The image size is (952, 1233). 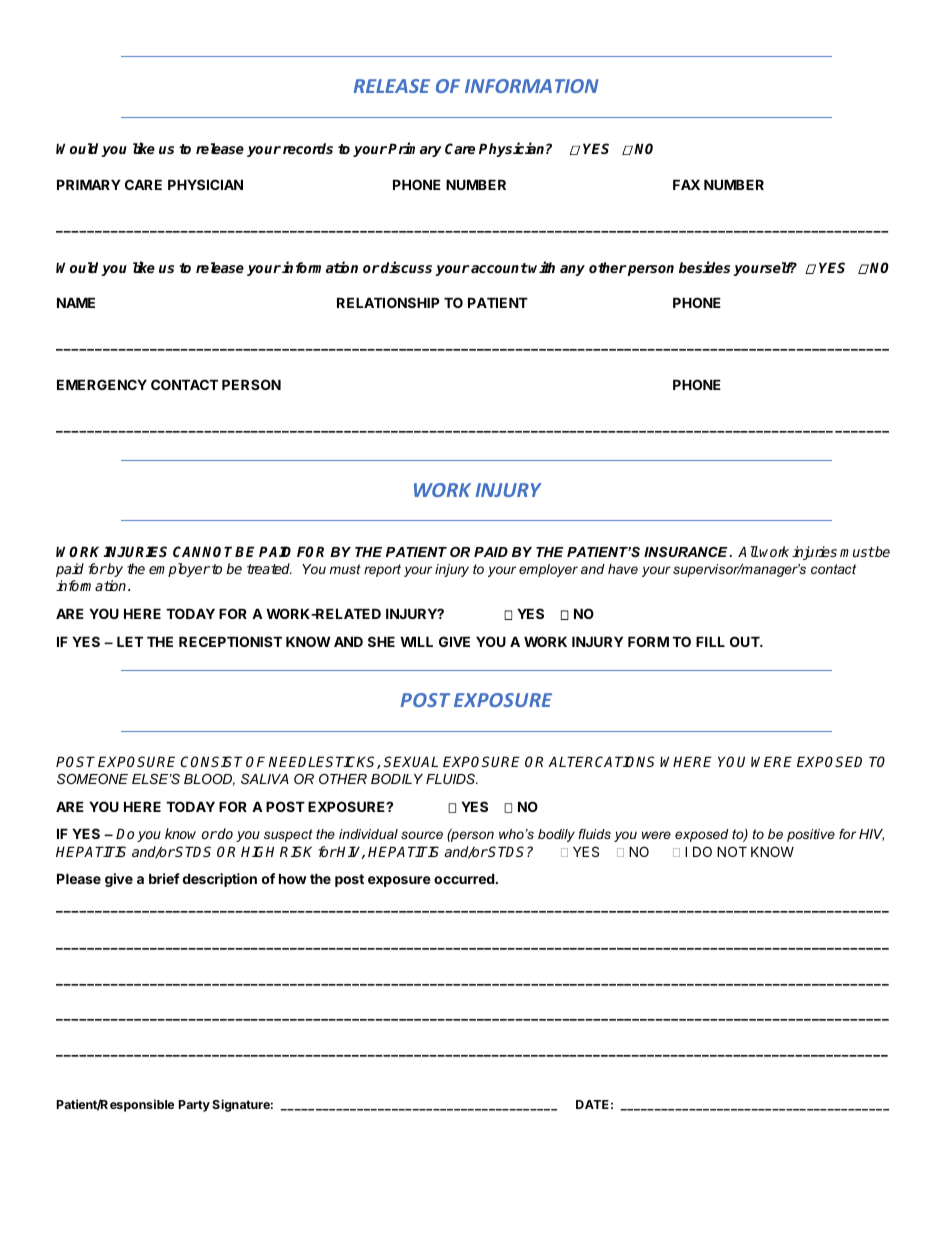 I want to click on FAX, so click(x=686, y=184).
